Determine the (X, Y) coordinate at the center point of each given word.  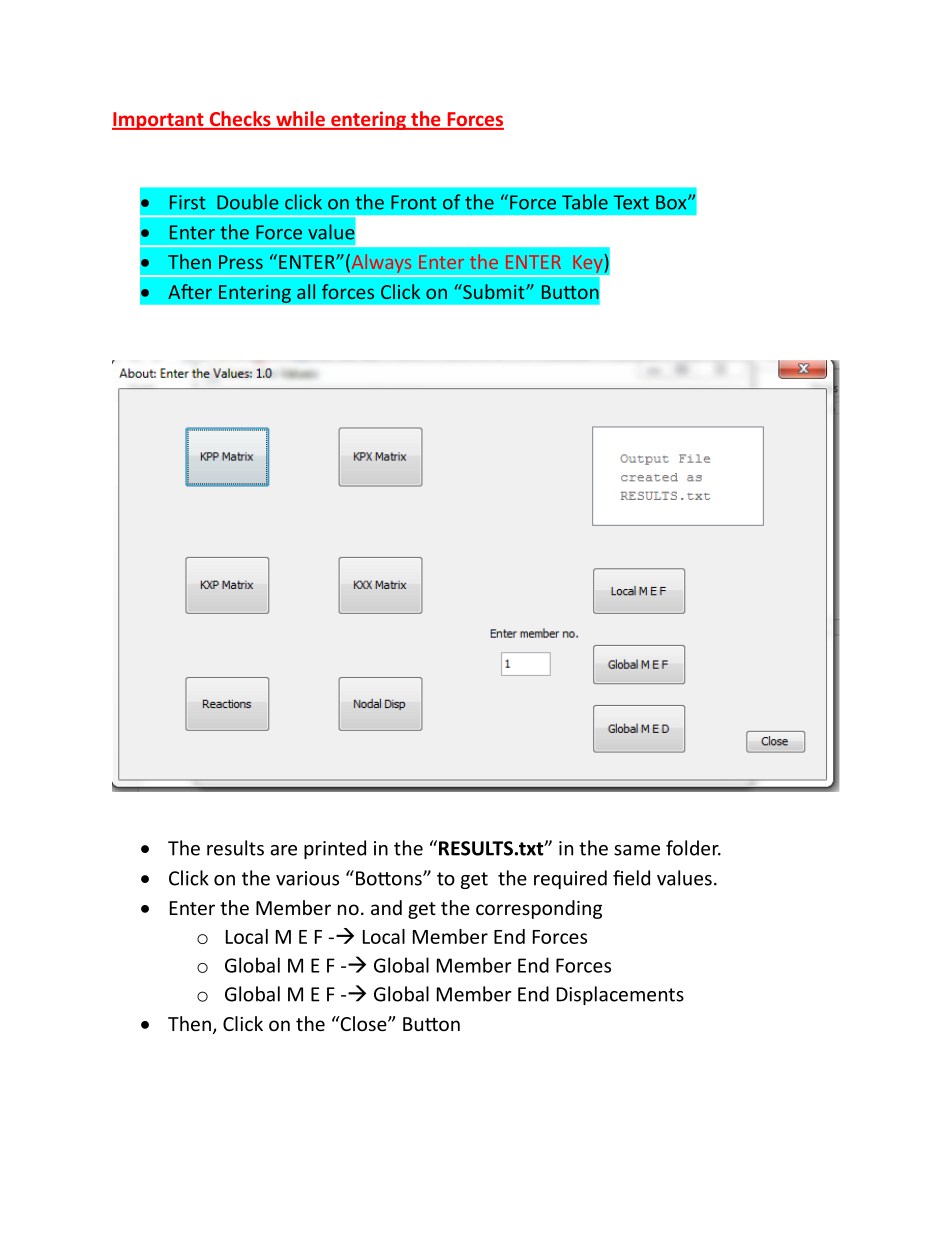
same (637, 850)
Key (589, 263)
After (190, 291)
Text (631, 202)
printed (335, 849)
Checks (240, 120)
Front (414, 202)
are (283, 850)
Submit (494, 291)
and (386, 907)
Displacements (620, 995)
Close (363, 1023)
